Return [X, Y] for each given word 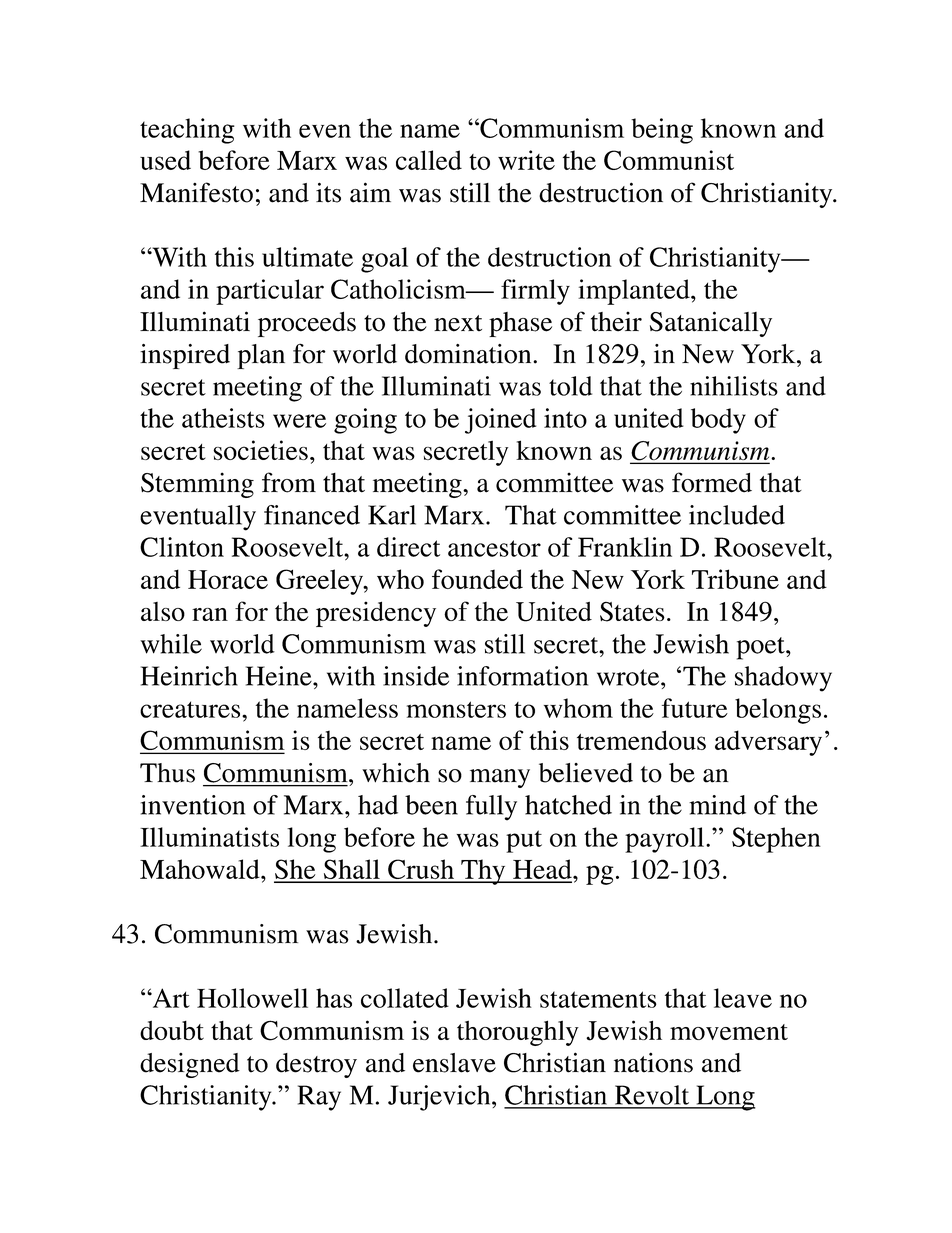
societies [260, 450]
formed [712, 482]
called [429, 160]
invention [193, 805]
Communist [669, 160]
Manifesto [196, 192]
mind [717, 805]
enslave [454, 1063]
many [500, 778]
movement [729, 1032]
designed [190, 1065]
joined [500, 421]
